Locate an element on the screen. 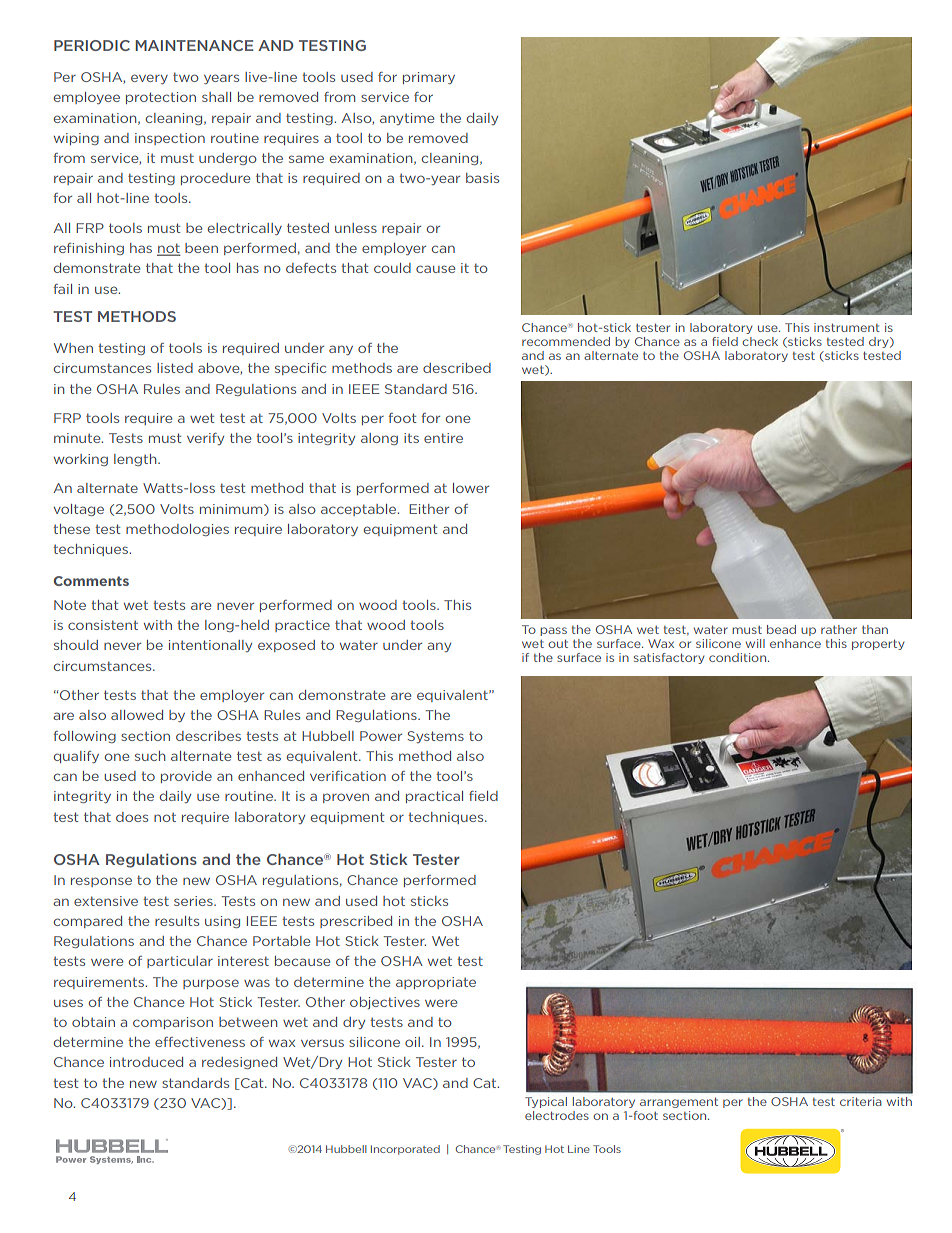 The image size is (952, 1233). allowed is located at coordinates (137, 715).
